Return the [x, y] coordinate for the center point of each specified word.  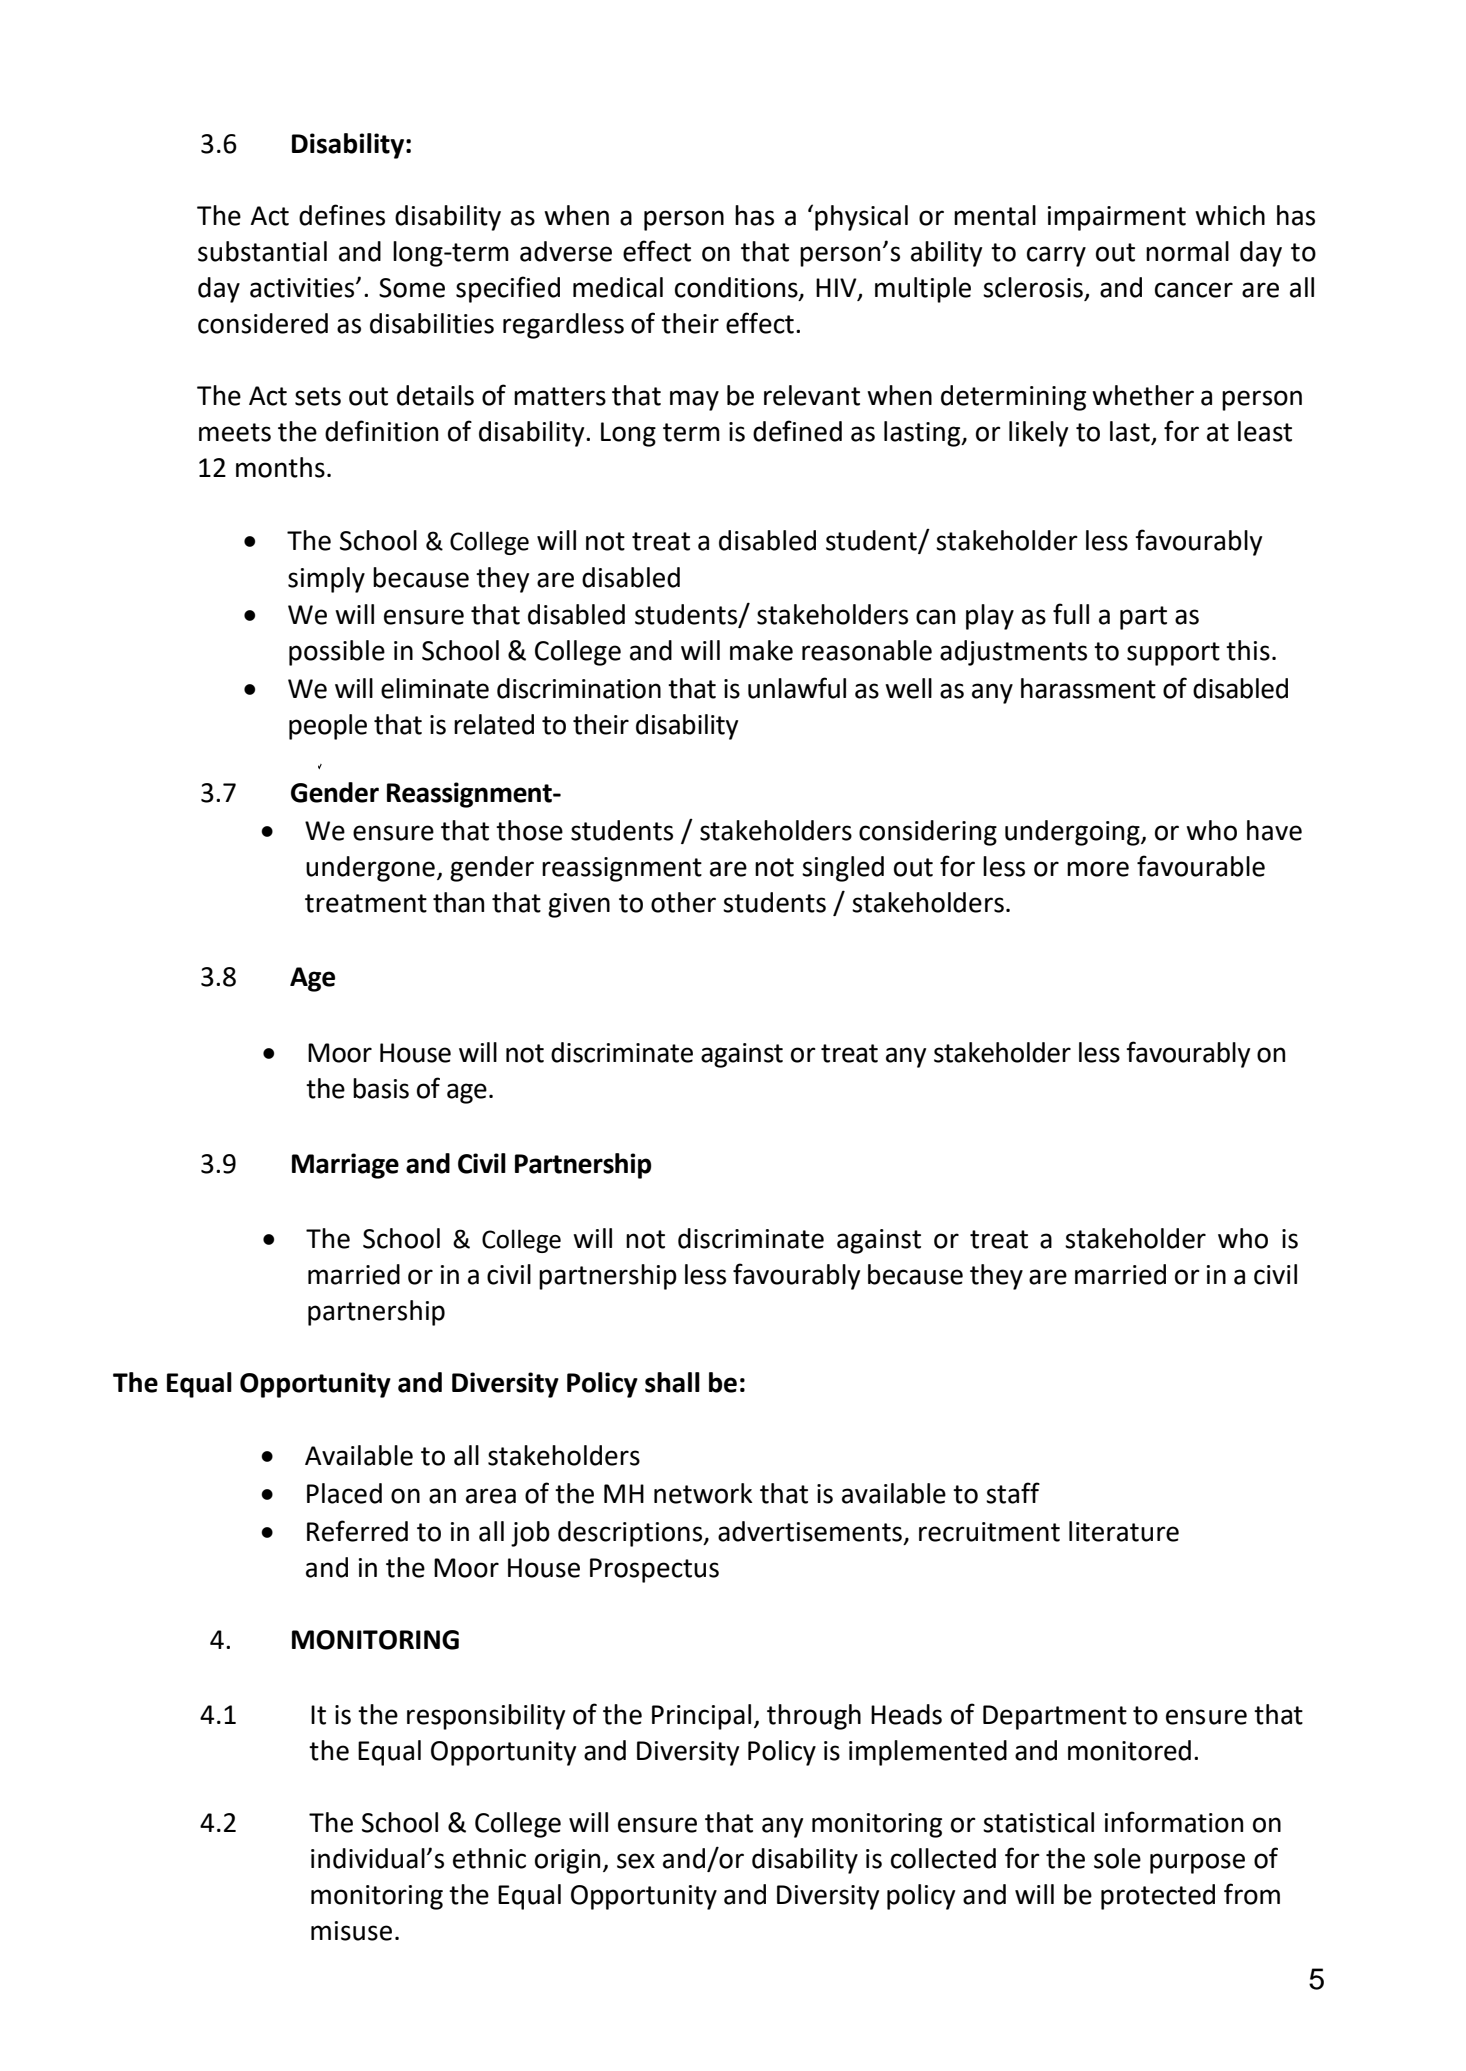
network [703, 1493]
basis [381, 1088]
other [683, 902]
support [1173, 654]
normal [1187, 251]
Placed [344, 1493]
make [761, 650]
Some [412, 288]
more [1098, 869]
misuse [351, 1931]
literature [1124, 1531]
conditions [737, 288]
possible [337, 653]
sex [636, 1861]
